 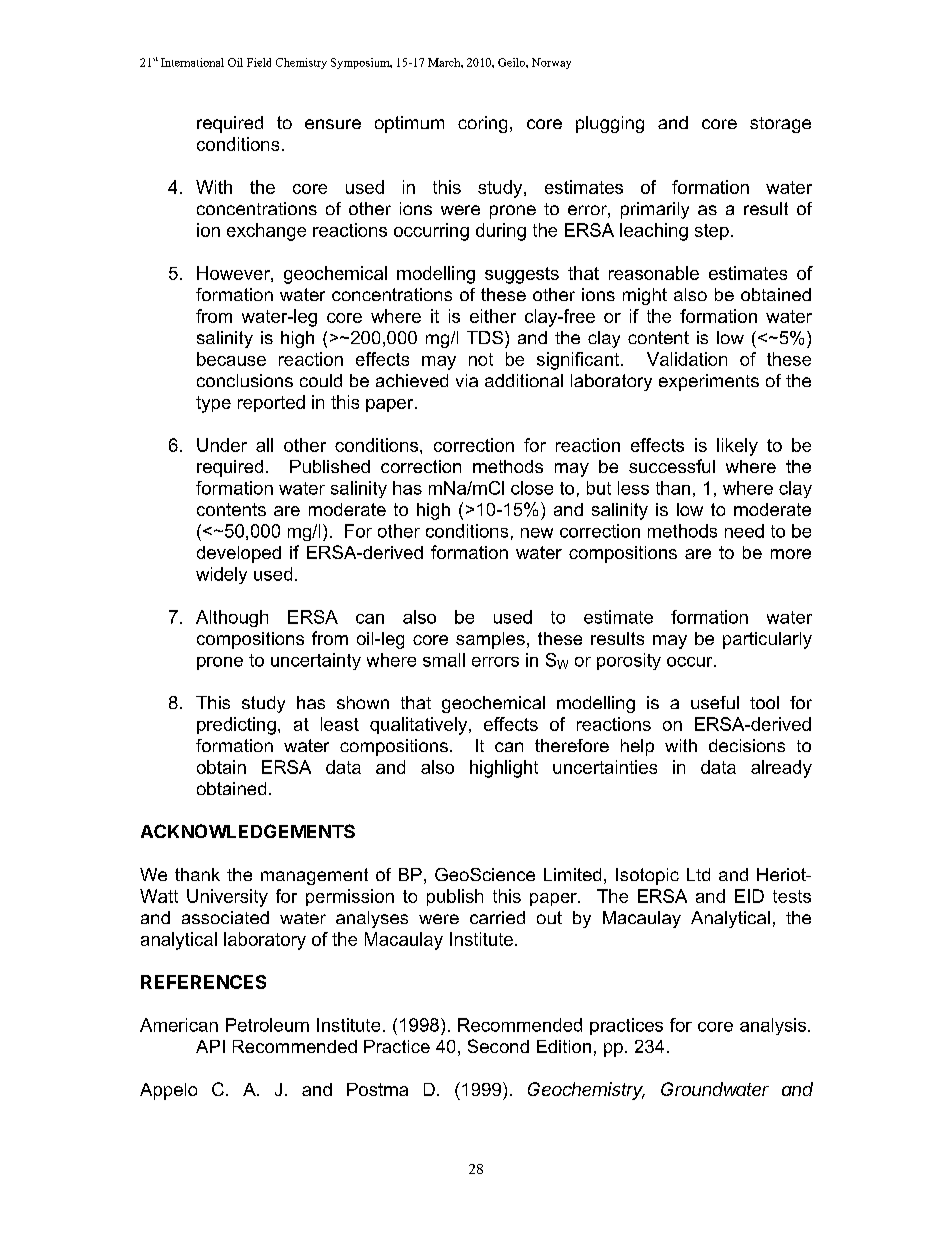 I want to click on qualitatively, so click(x=420, y=726).
